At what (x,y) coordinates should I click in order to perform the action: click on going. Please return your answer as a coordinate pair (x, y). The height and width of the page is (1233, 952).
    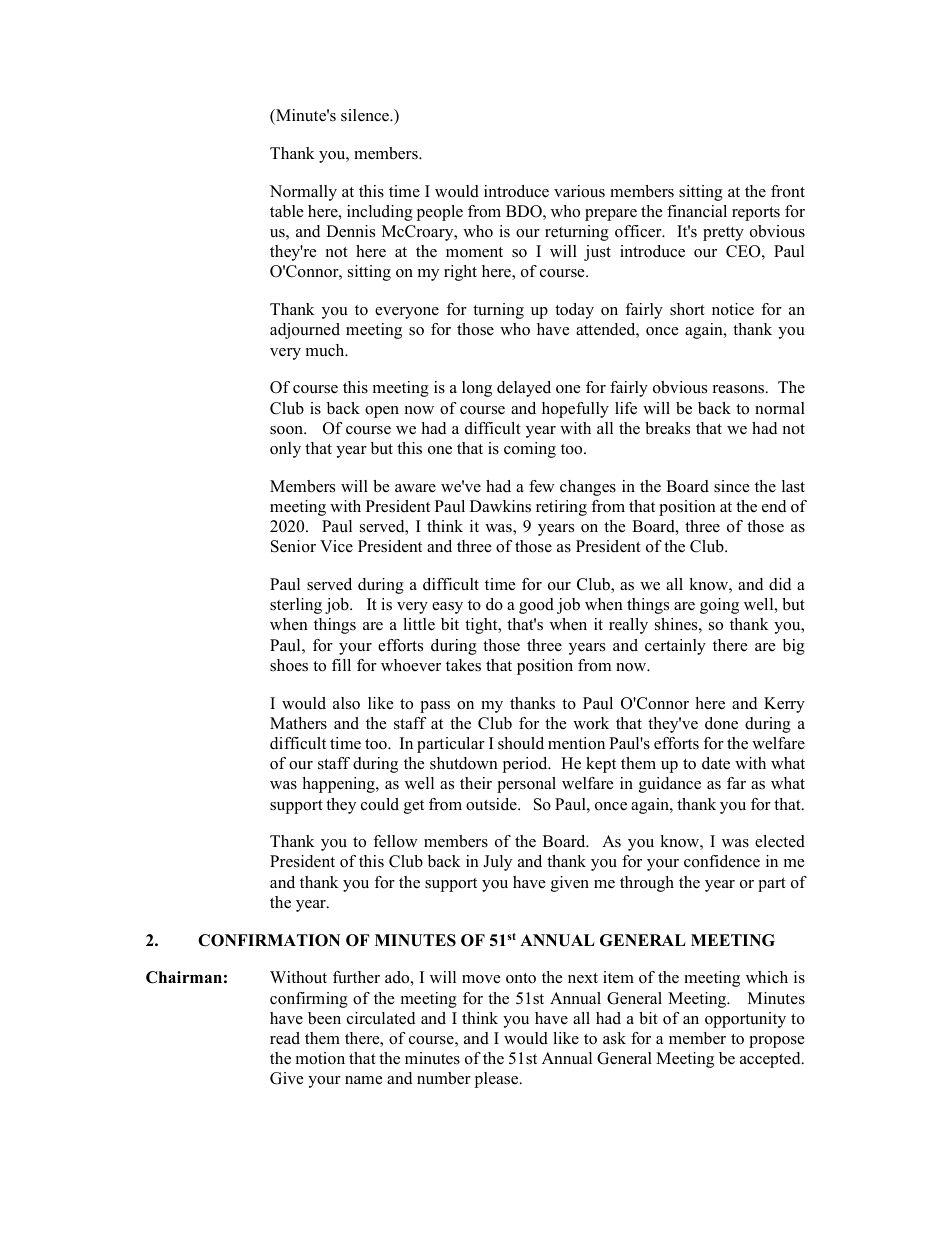
    Looking at the image, I should click on (719, 606).
